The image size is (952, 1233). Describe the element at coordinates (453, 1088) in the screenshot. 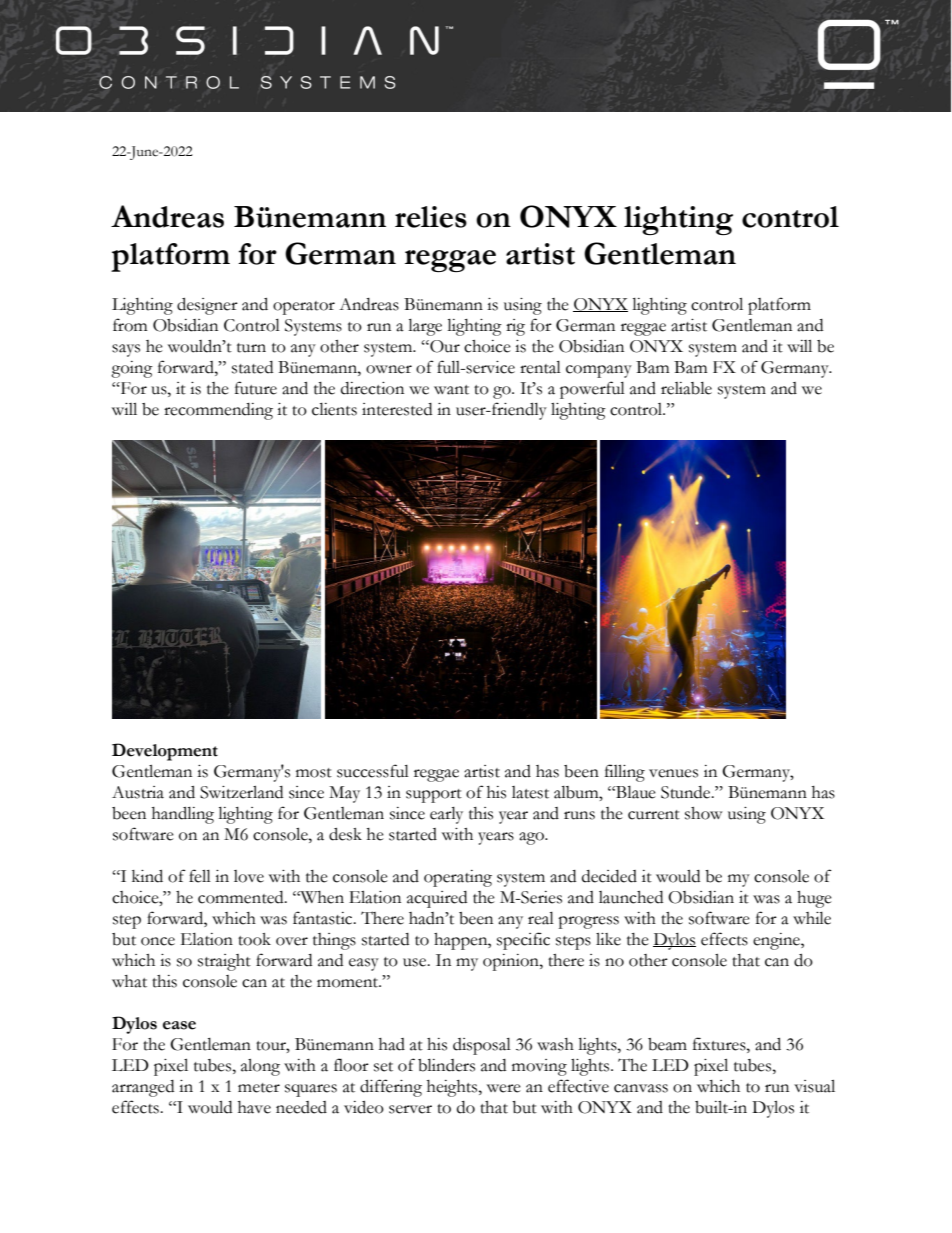

I see `heights` at that location.
